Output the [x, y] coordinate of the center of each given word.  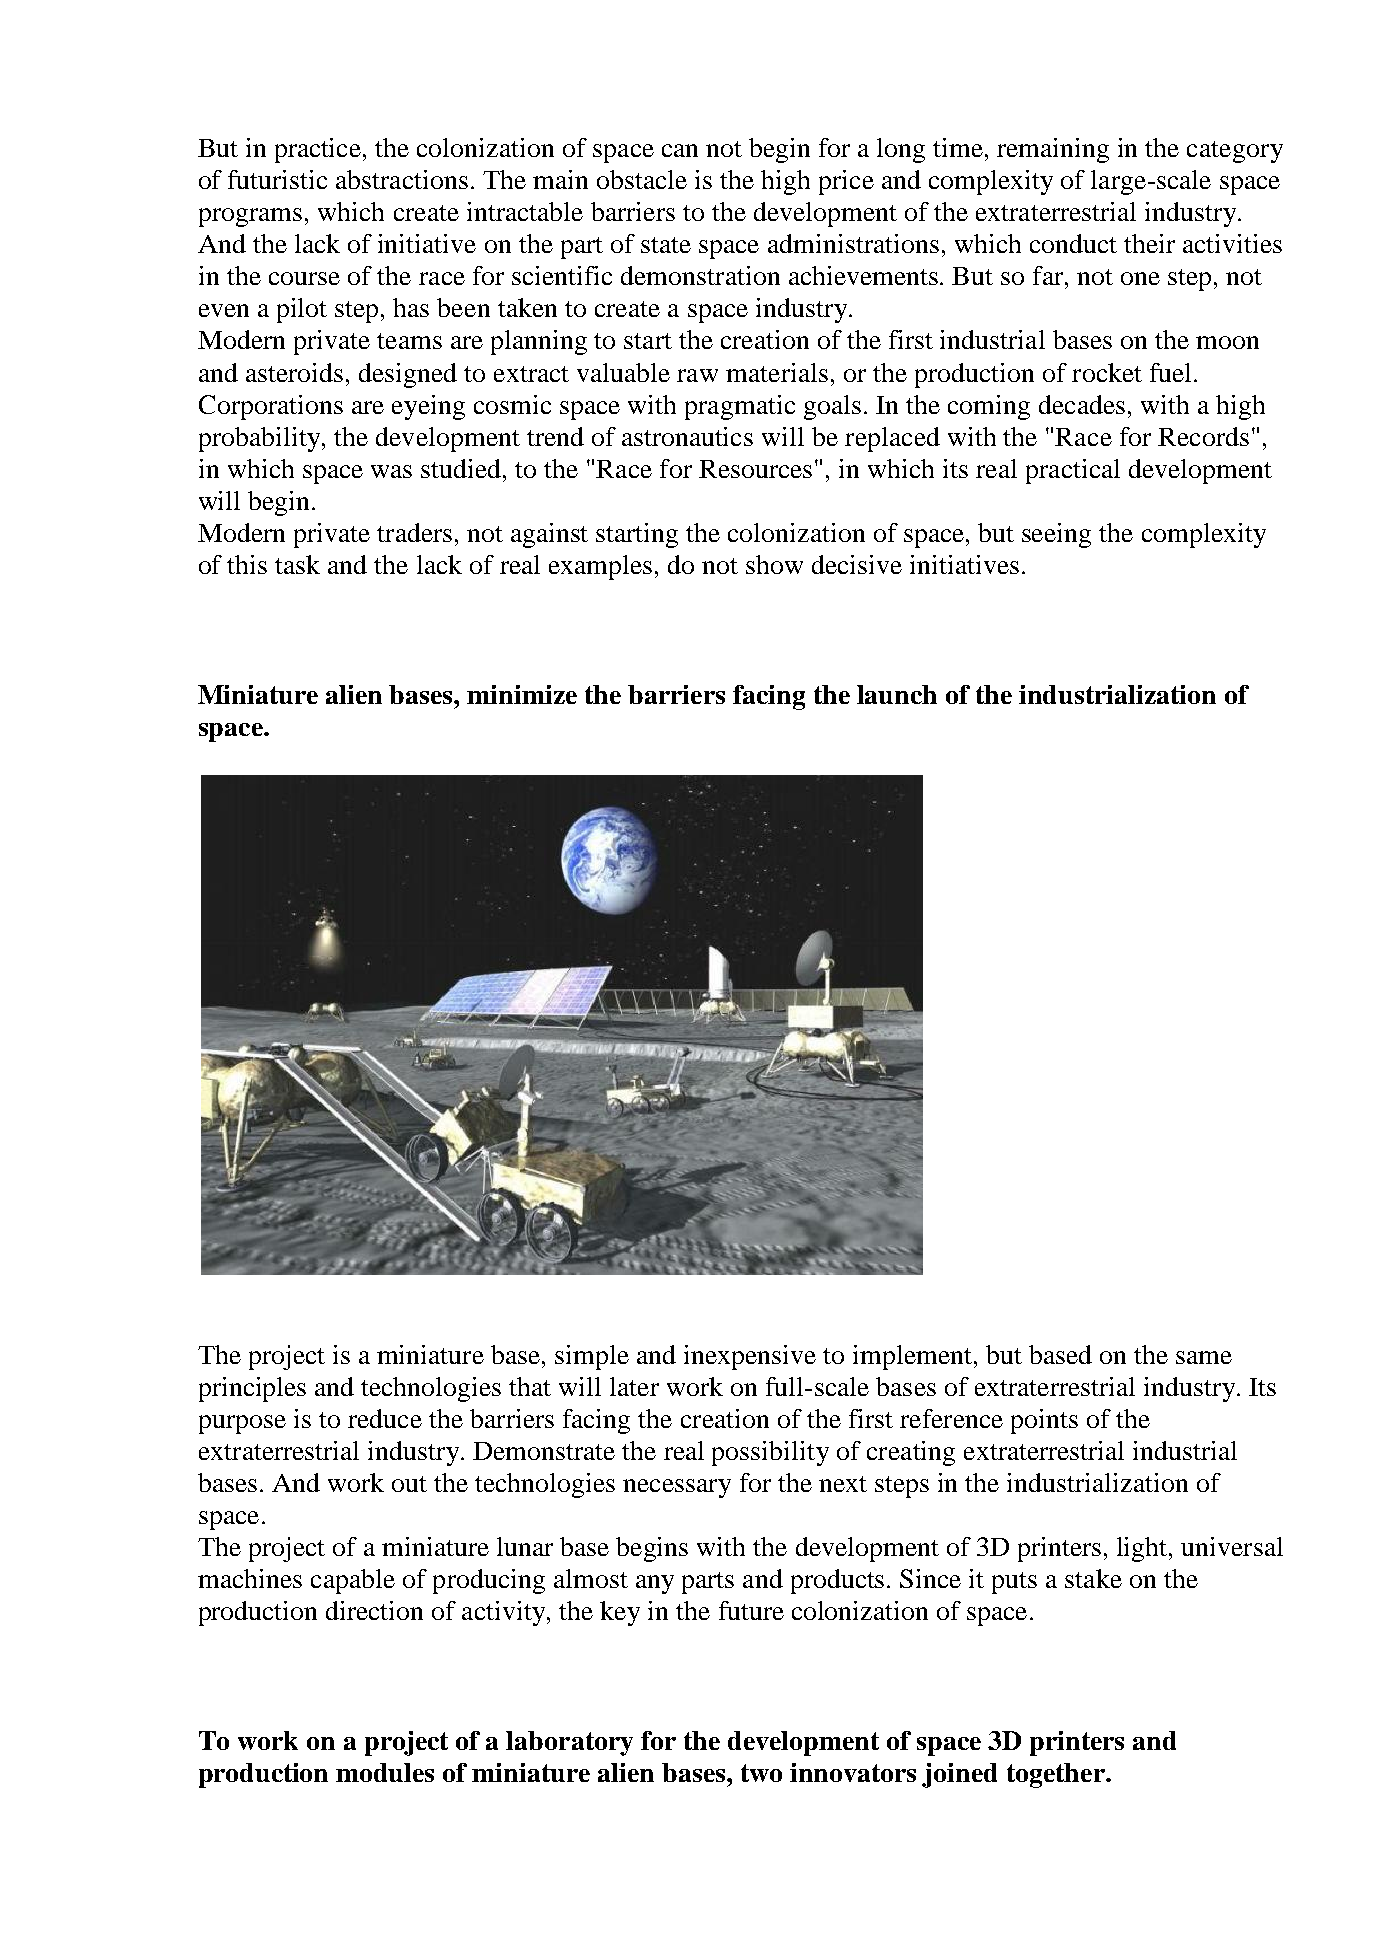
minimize [522, 694]
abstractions [402, 179]
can [680, 150]
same [1204, 1357]
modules [385, 1772]
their [1149, 243]
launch [897, 694]
